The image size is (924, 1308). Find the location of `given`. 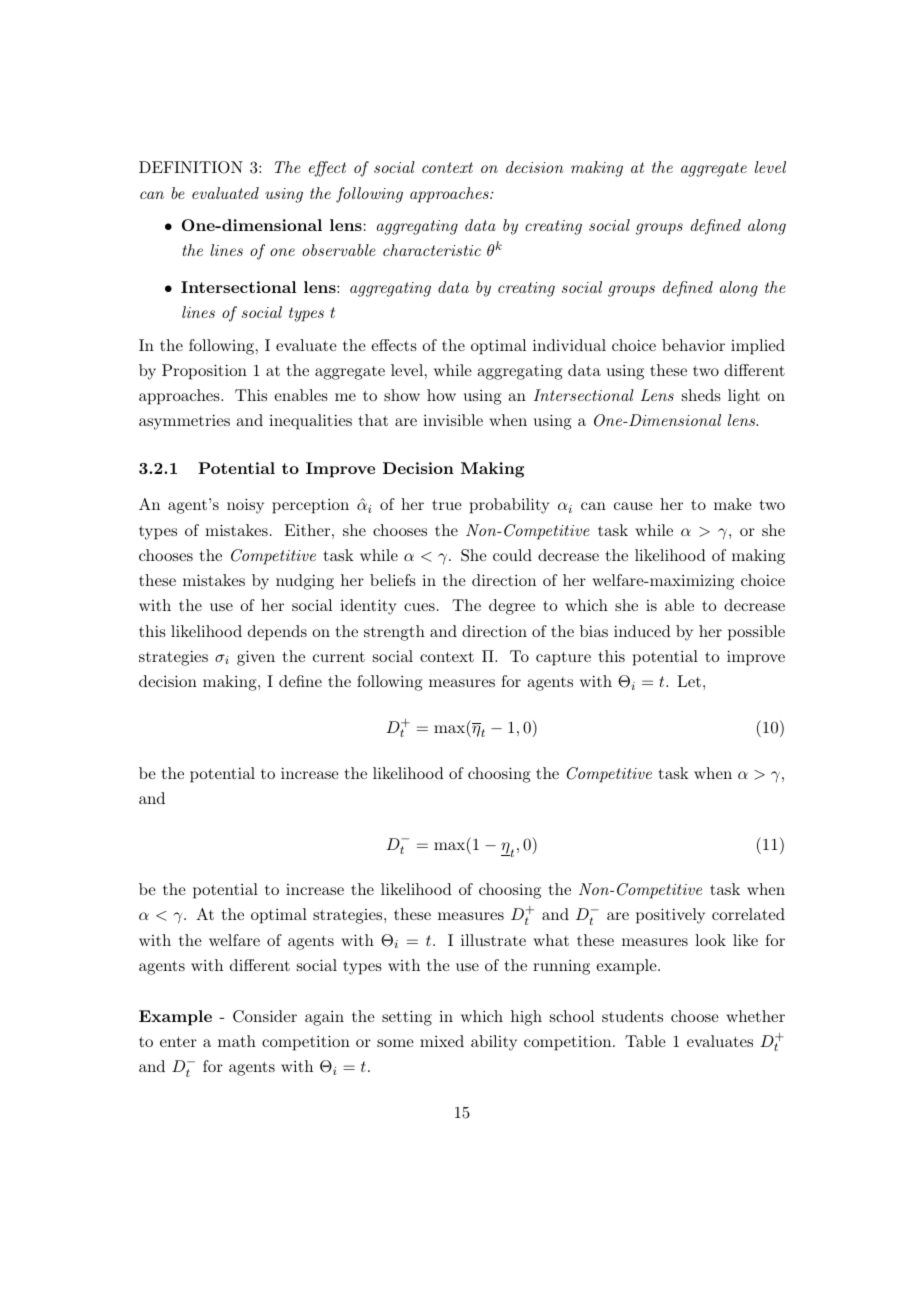

given is located at coordinates (256, 658).
